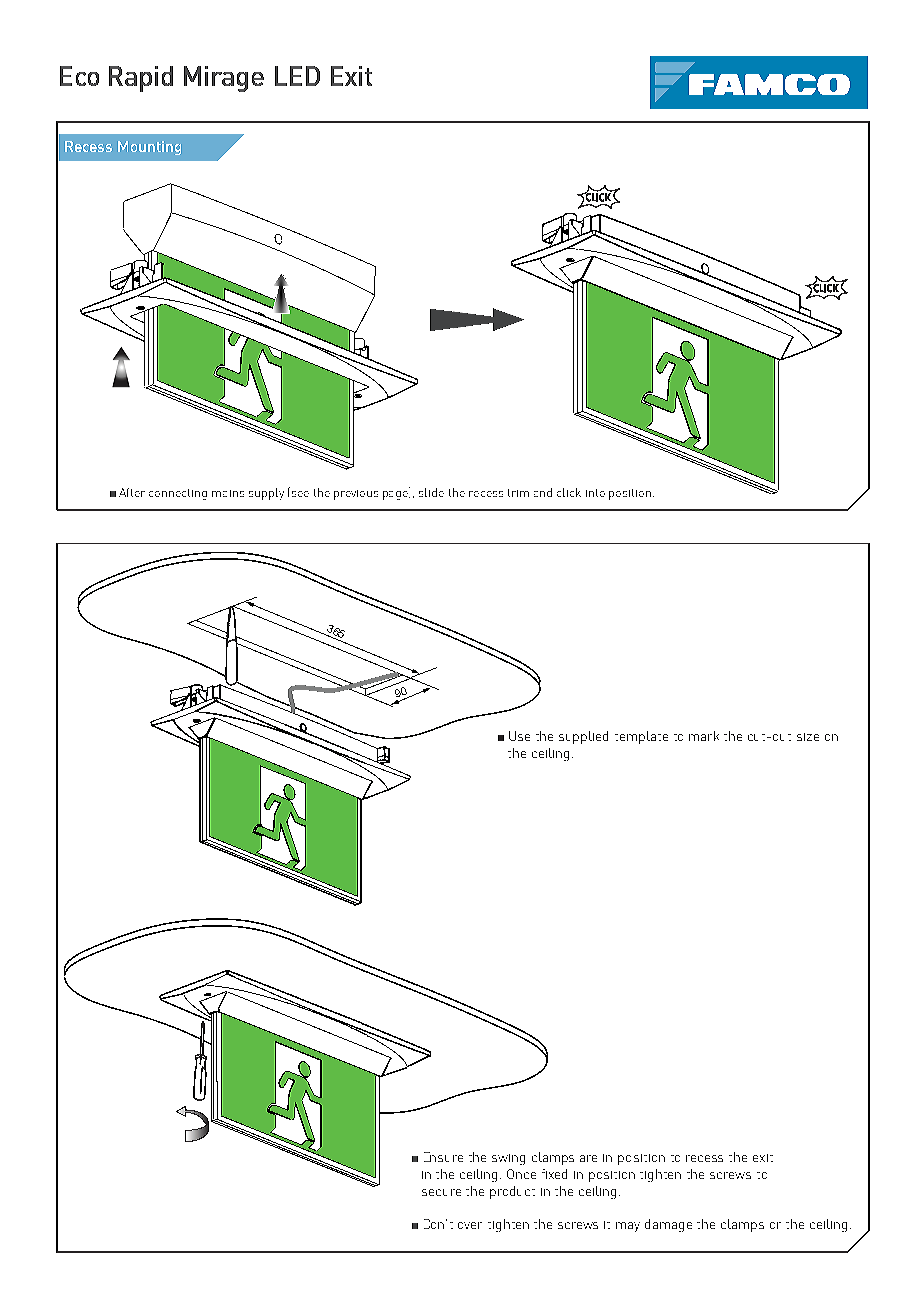  Describe the element at coordinates (132, 492) in the document. I see `After` at that location.
